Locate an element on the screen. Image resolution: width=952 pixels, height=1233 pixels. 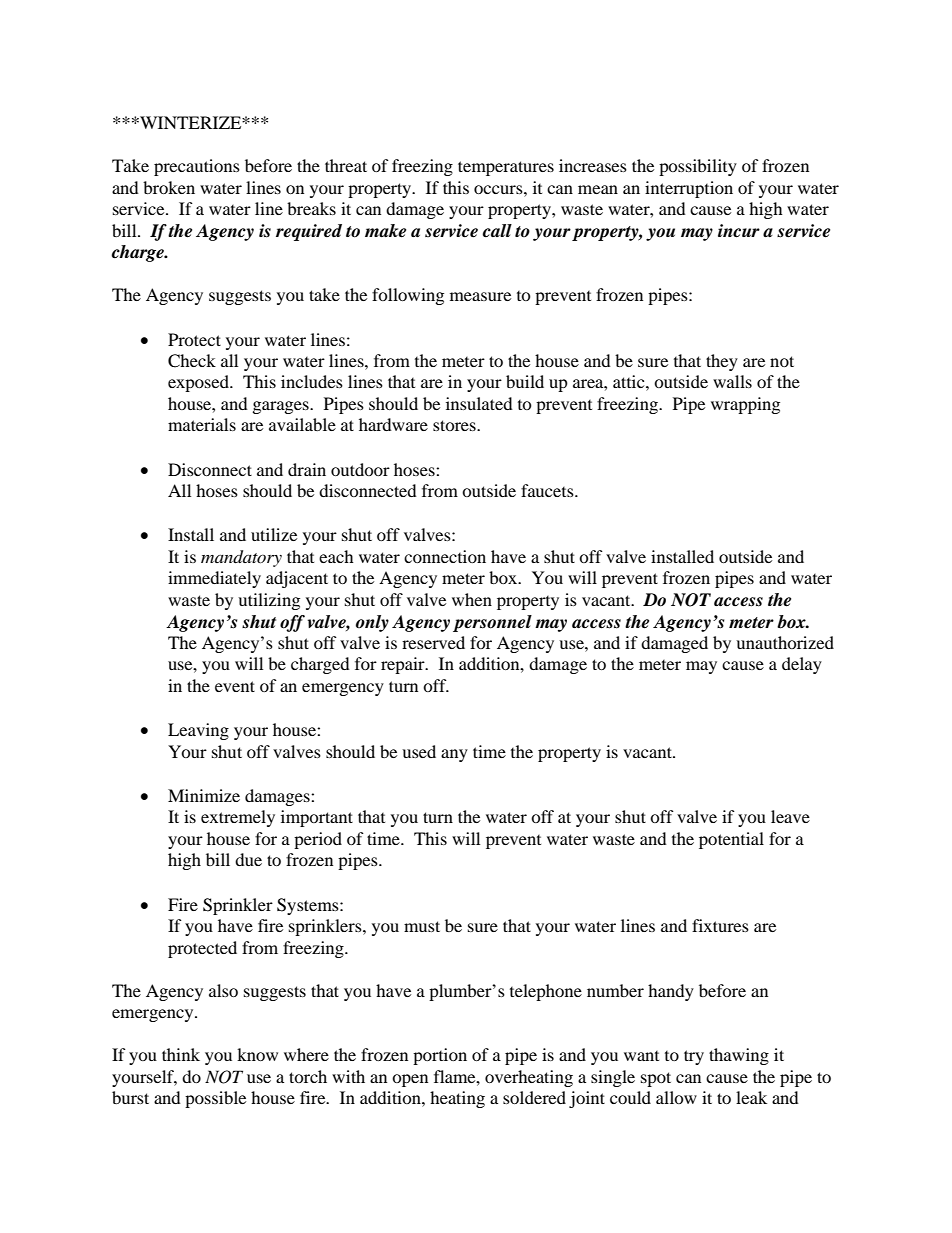
interruption is located at coordinates (689, 189).
